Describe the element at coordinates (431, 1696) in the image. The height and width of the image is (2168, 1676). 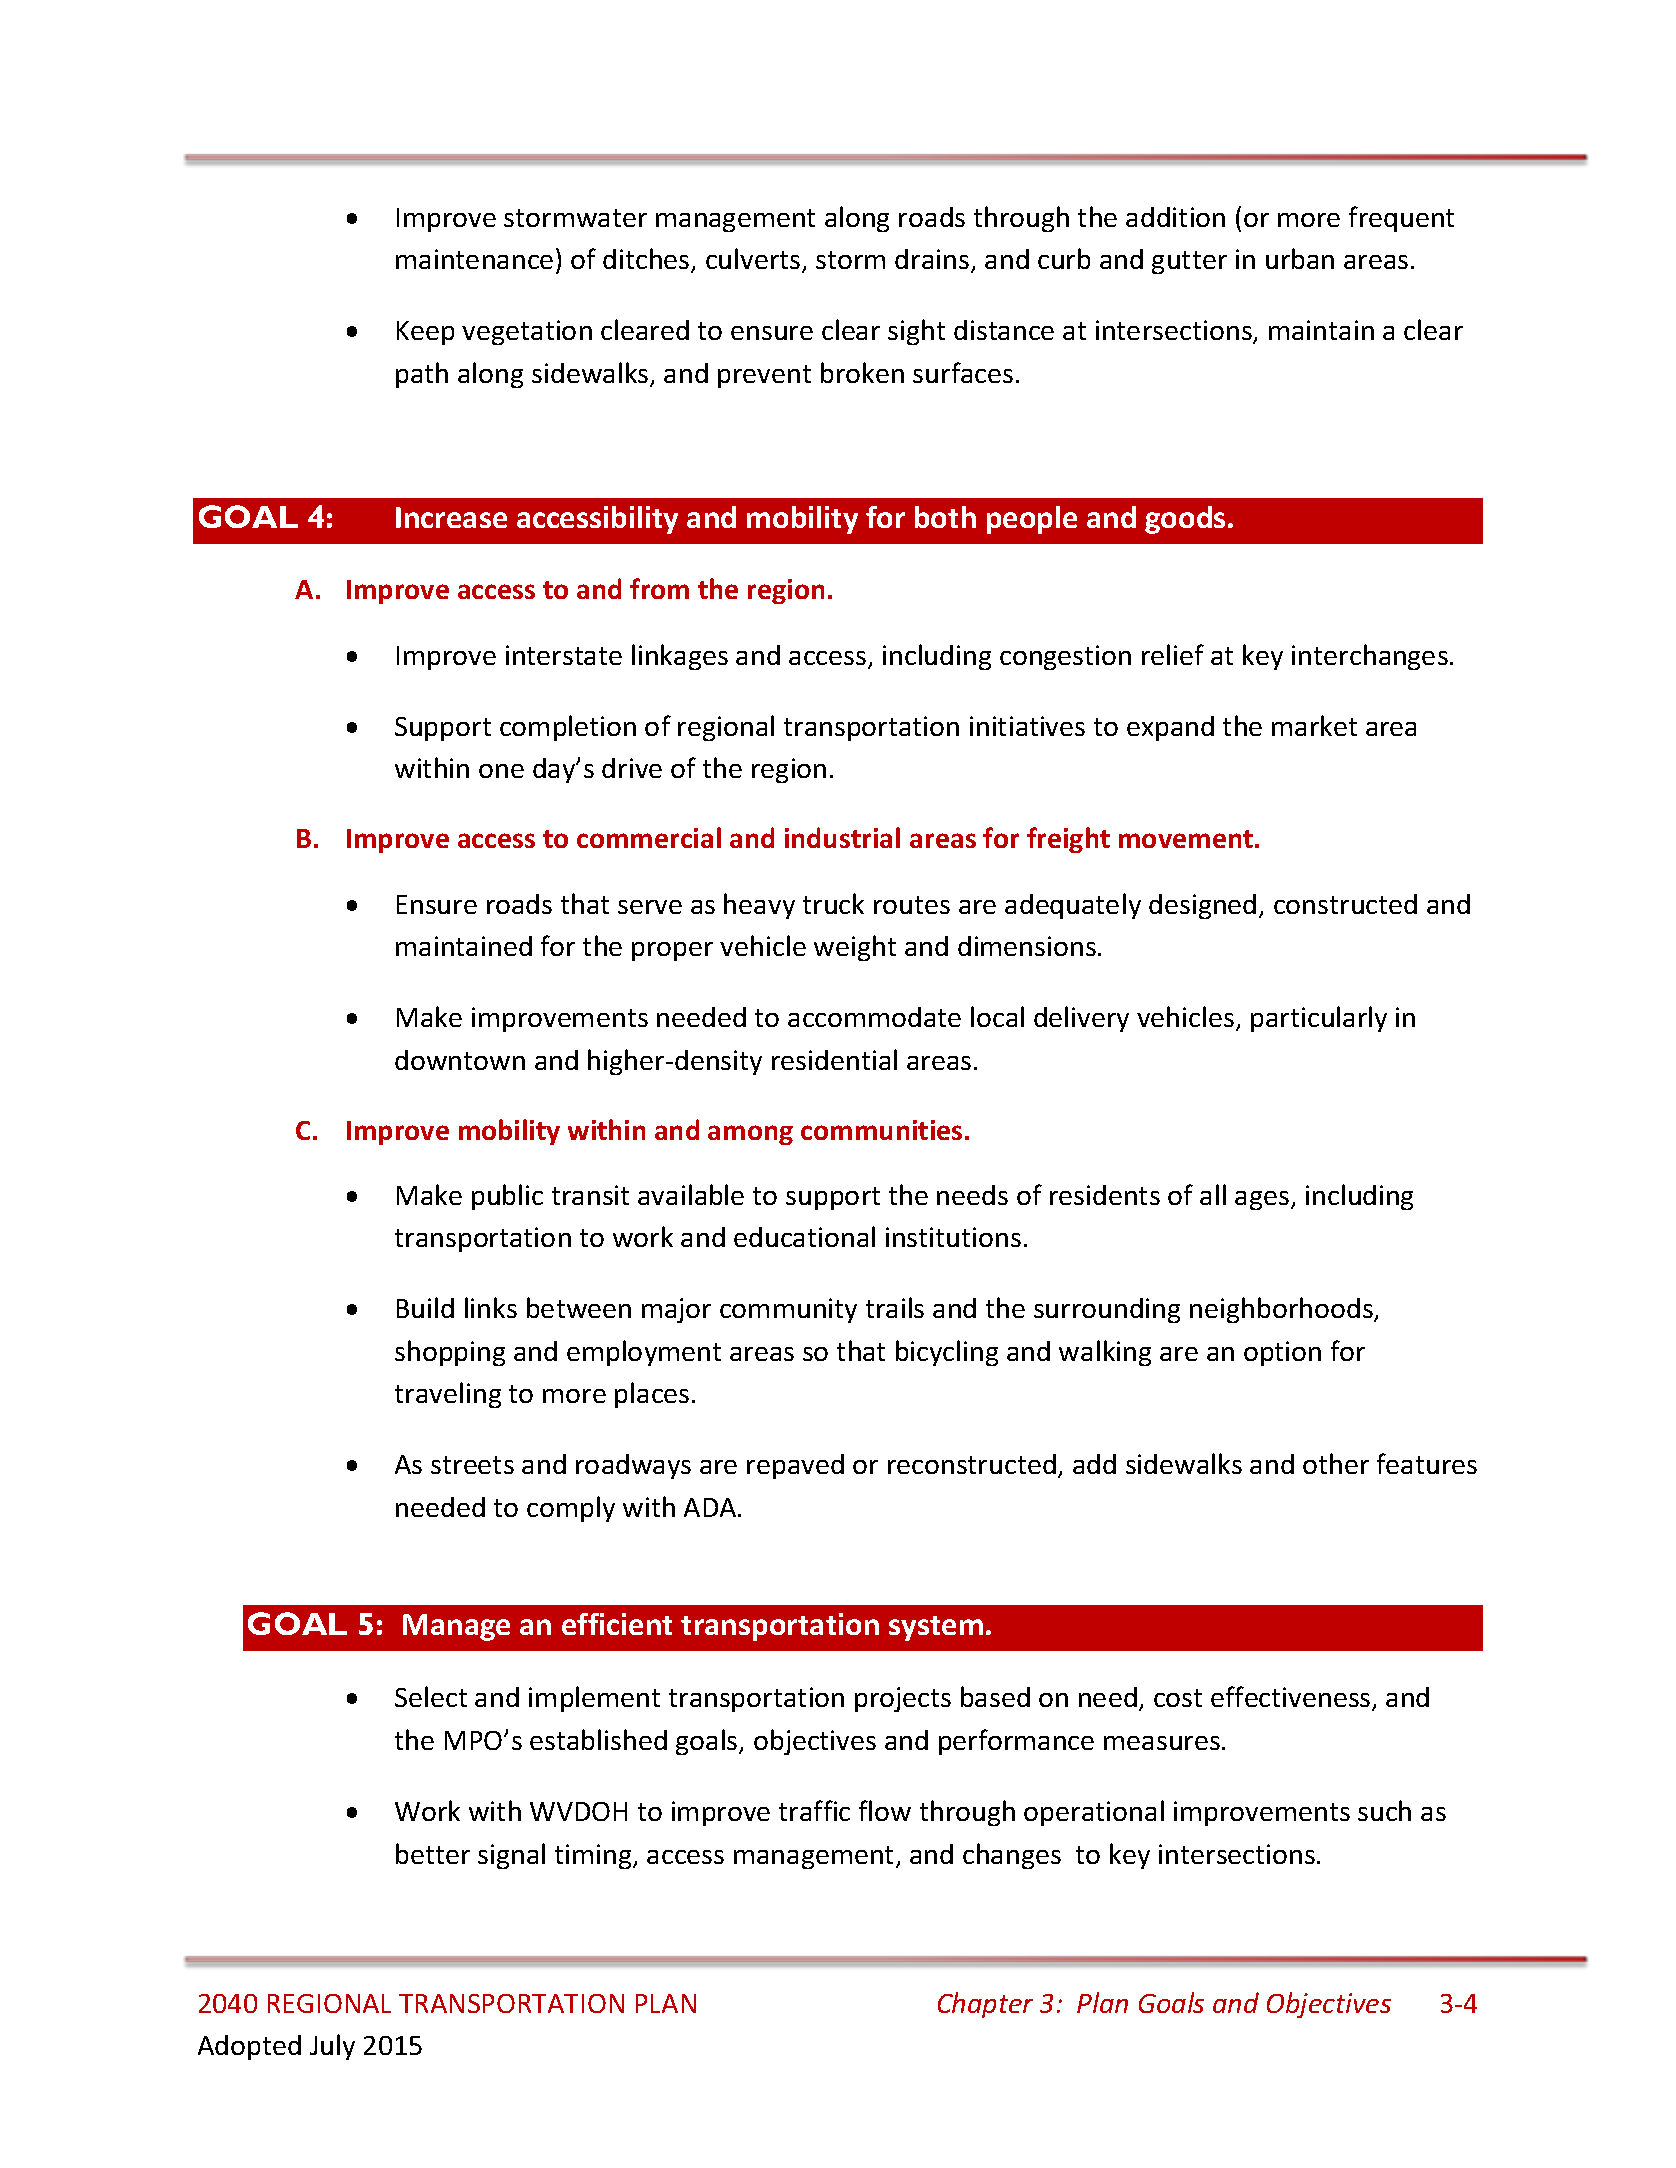
I see `Select` at that location.
